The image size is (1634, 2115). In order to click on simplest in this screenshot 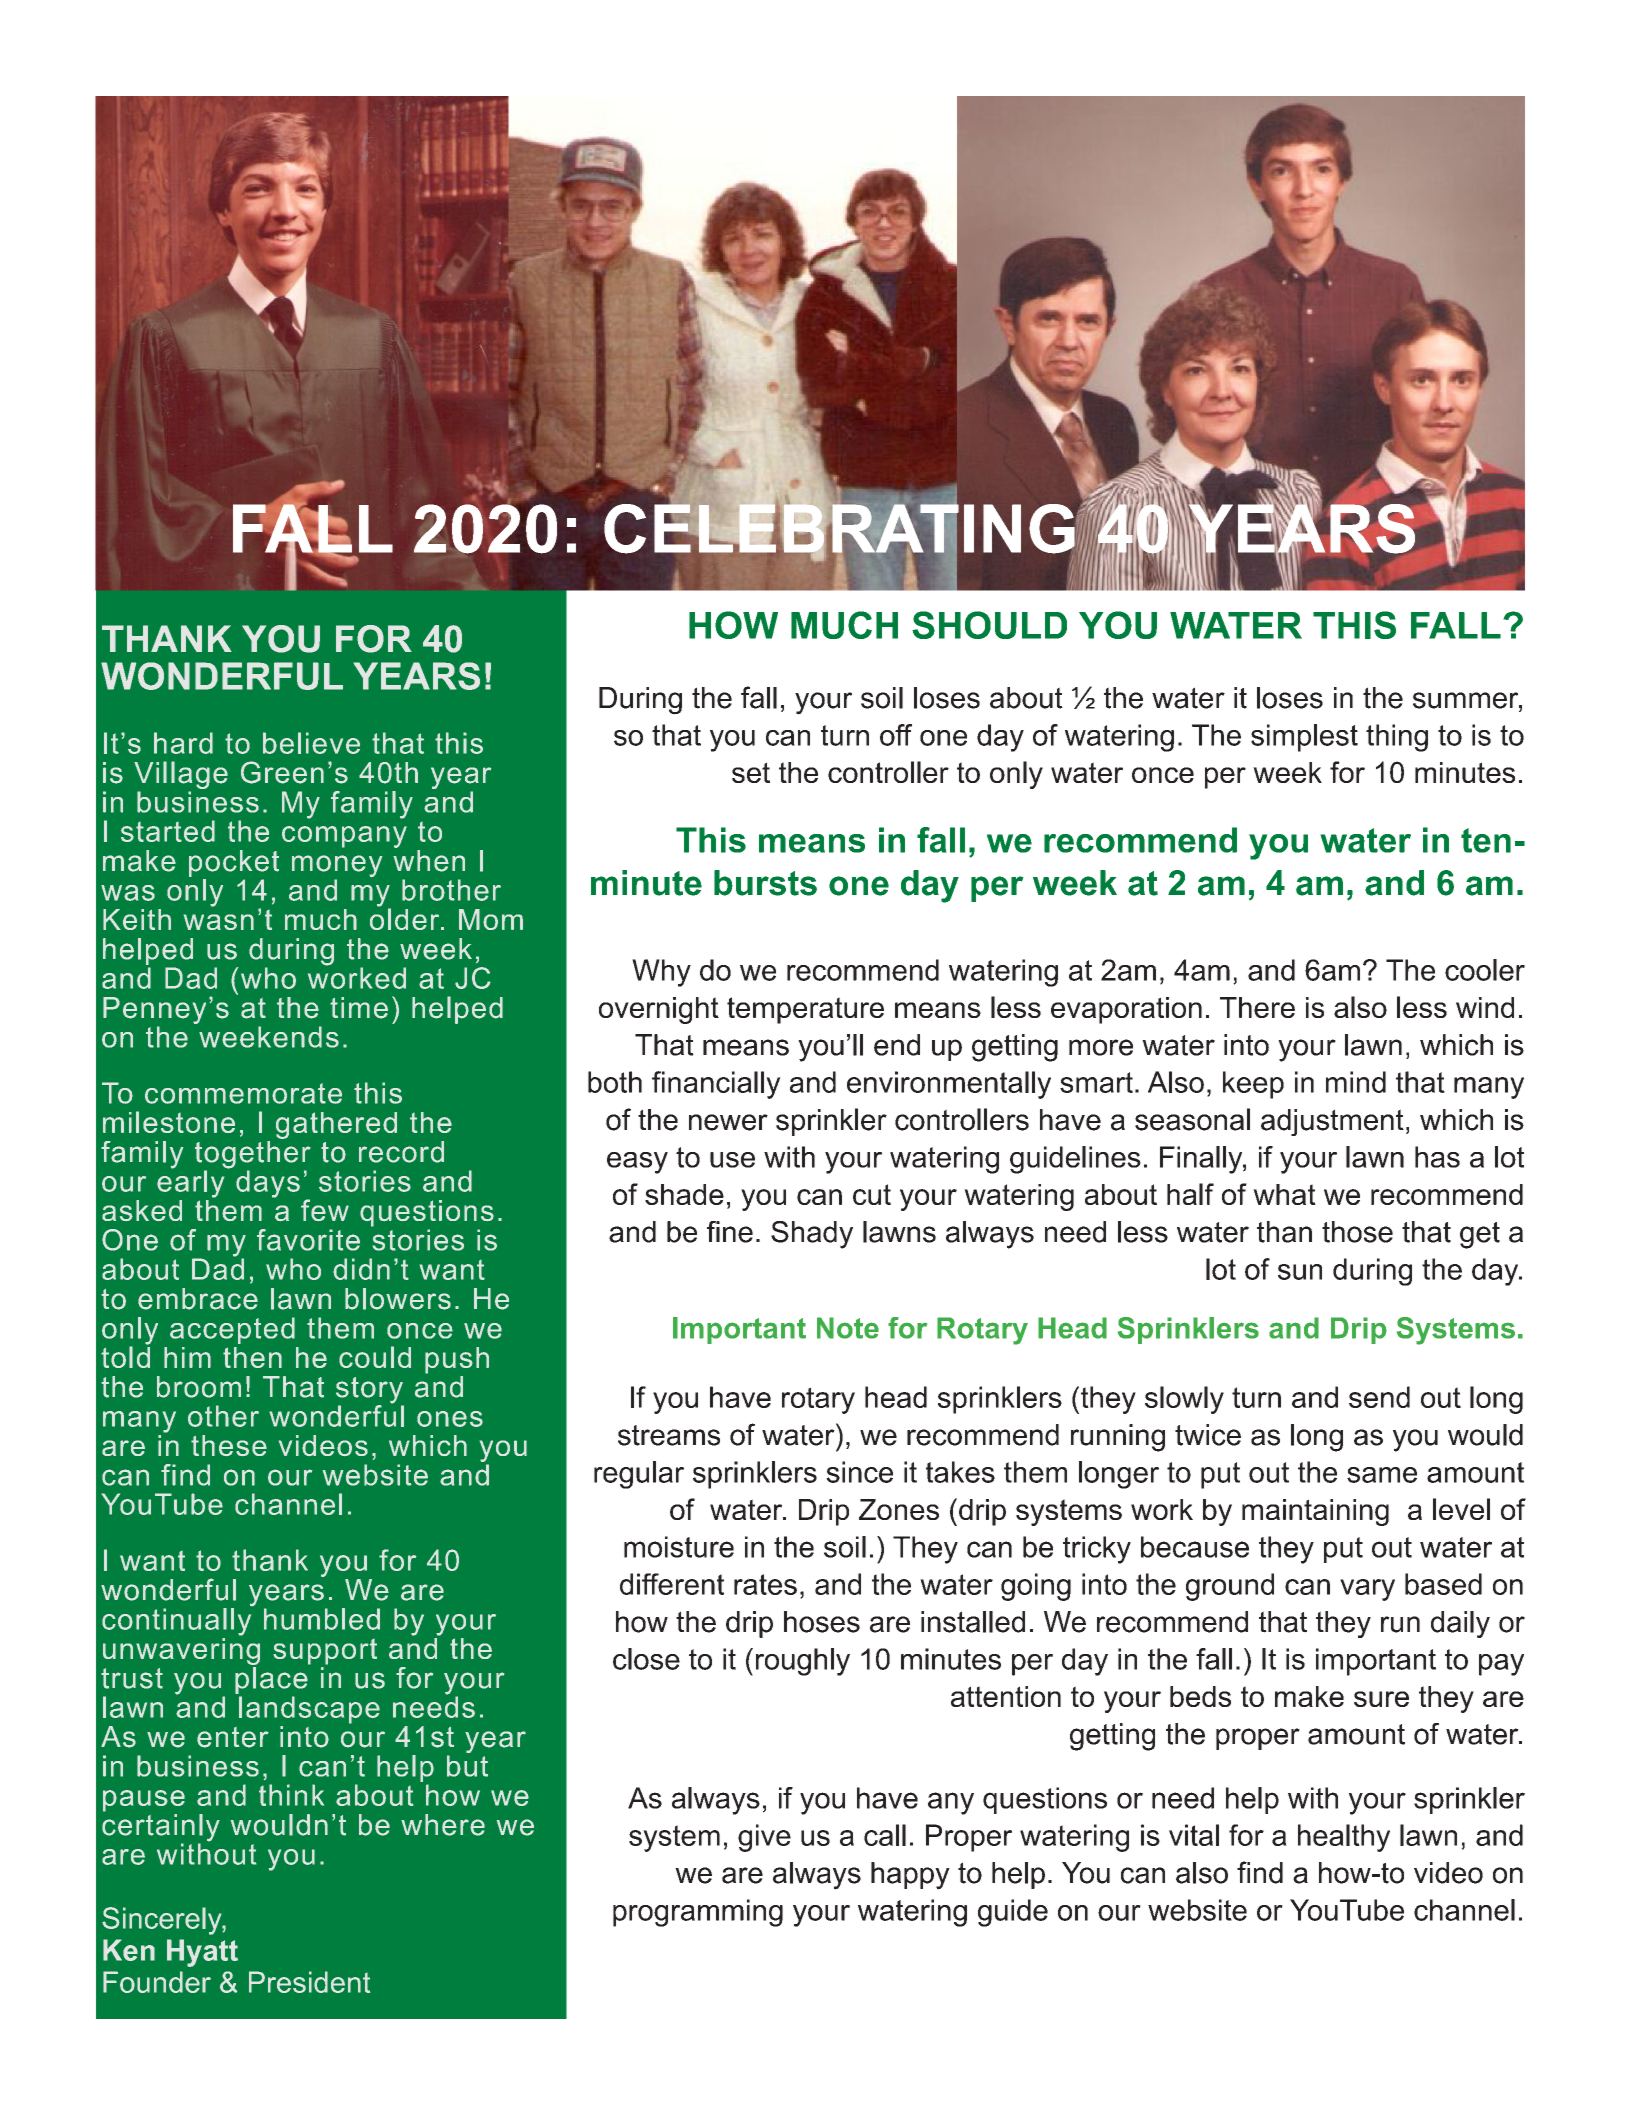, I will do `click(1304, 738)`.
